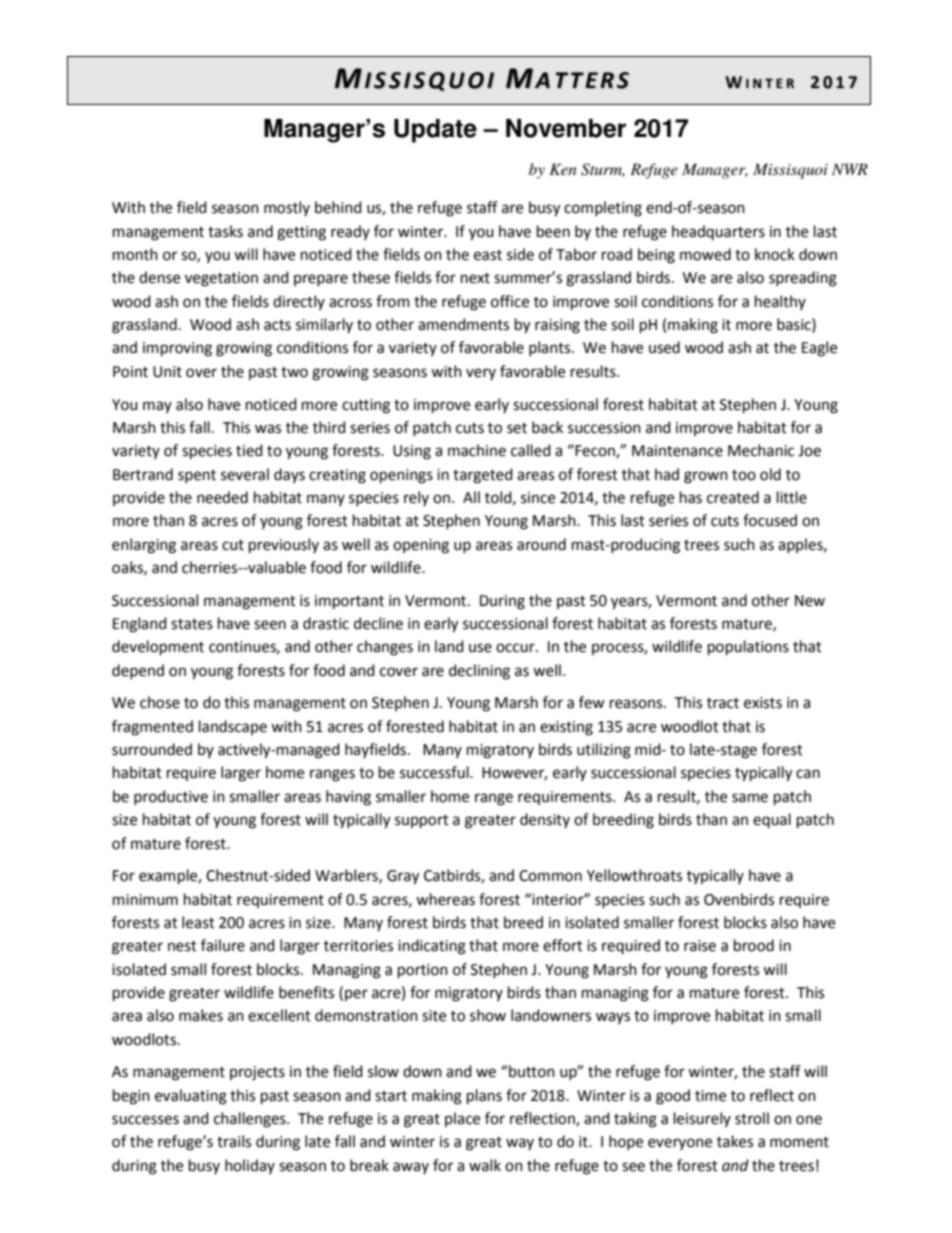  Describe the element at coordinates (225, 231) in the image. I see `tasks` at that location.
